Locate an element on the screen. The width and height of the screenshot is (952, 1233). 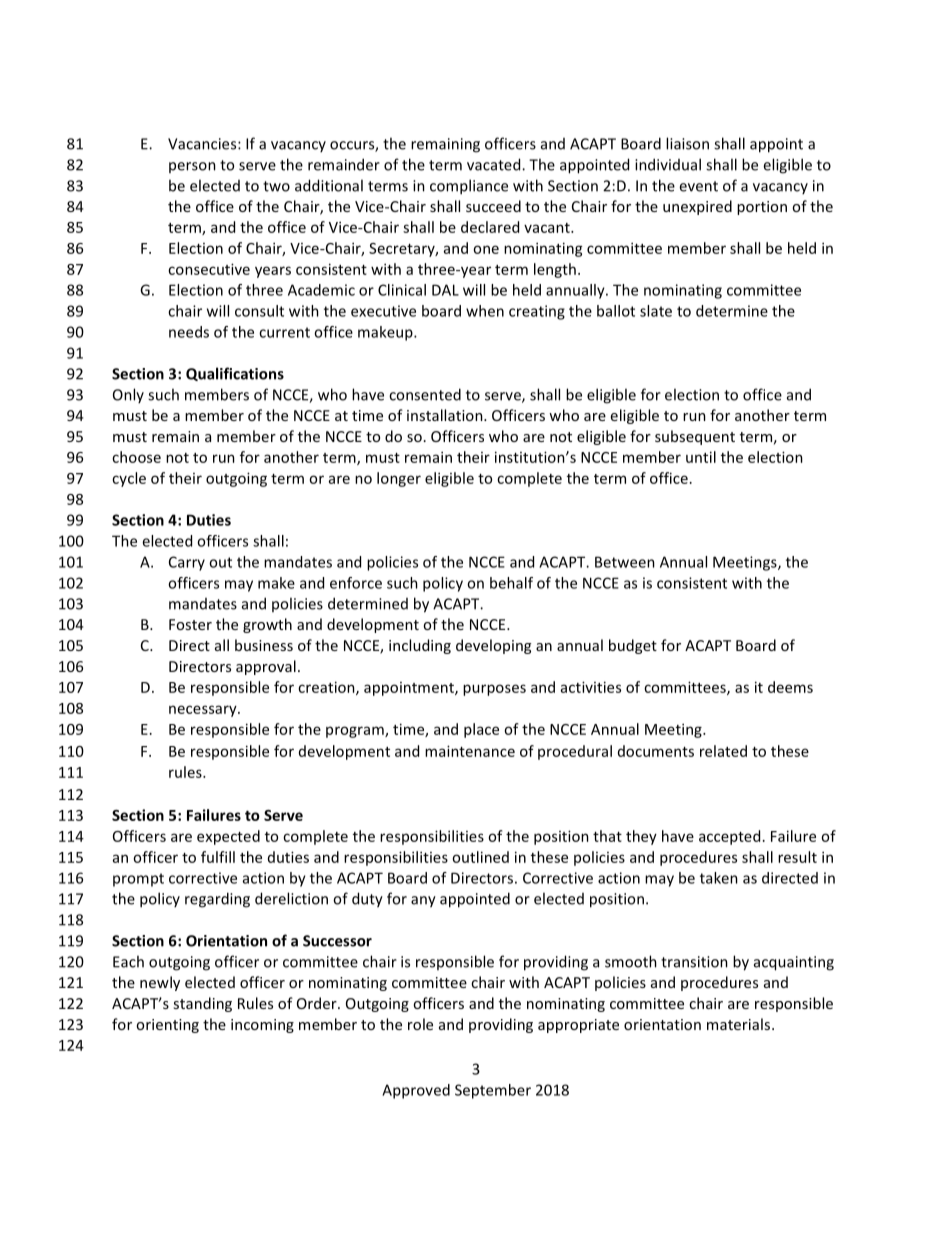
Foster is located at coordinates (190, 624).
